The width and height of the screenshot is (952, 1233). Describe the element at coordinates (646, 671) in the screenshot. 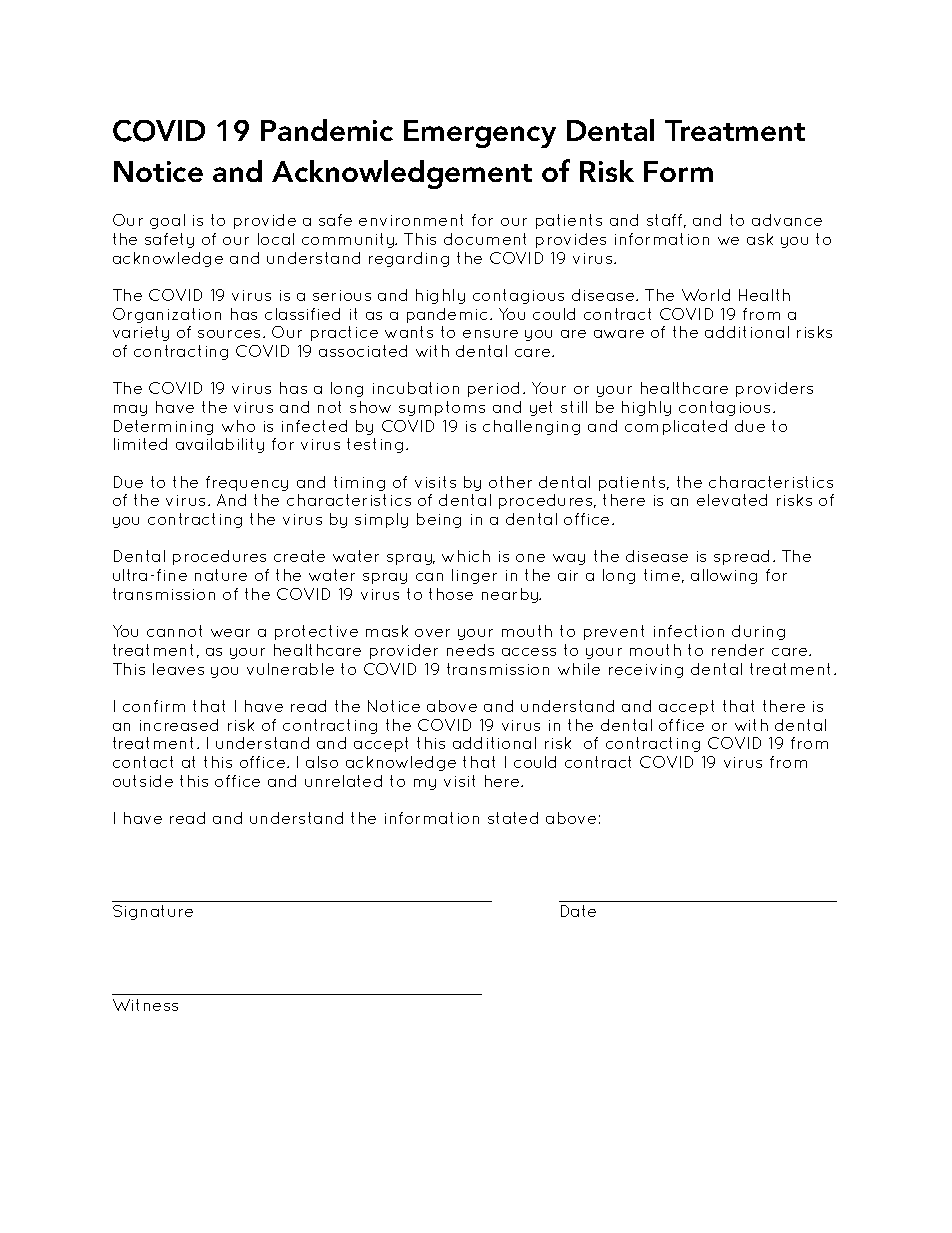

I see `receiving` at that location.
